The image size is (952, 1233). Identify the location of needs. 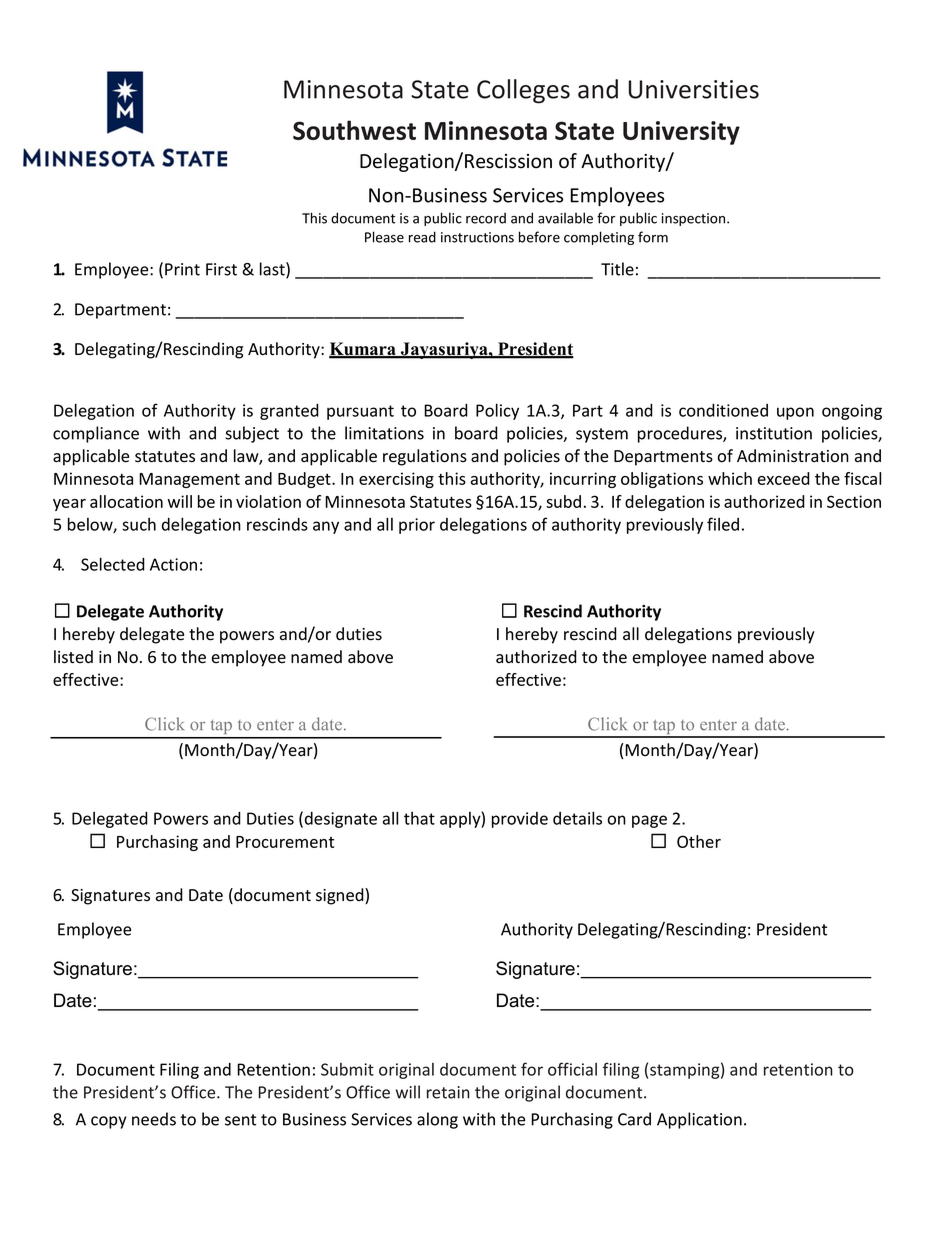
(154, 1119).
